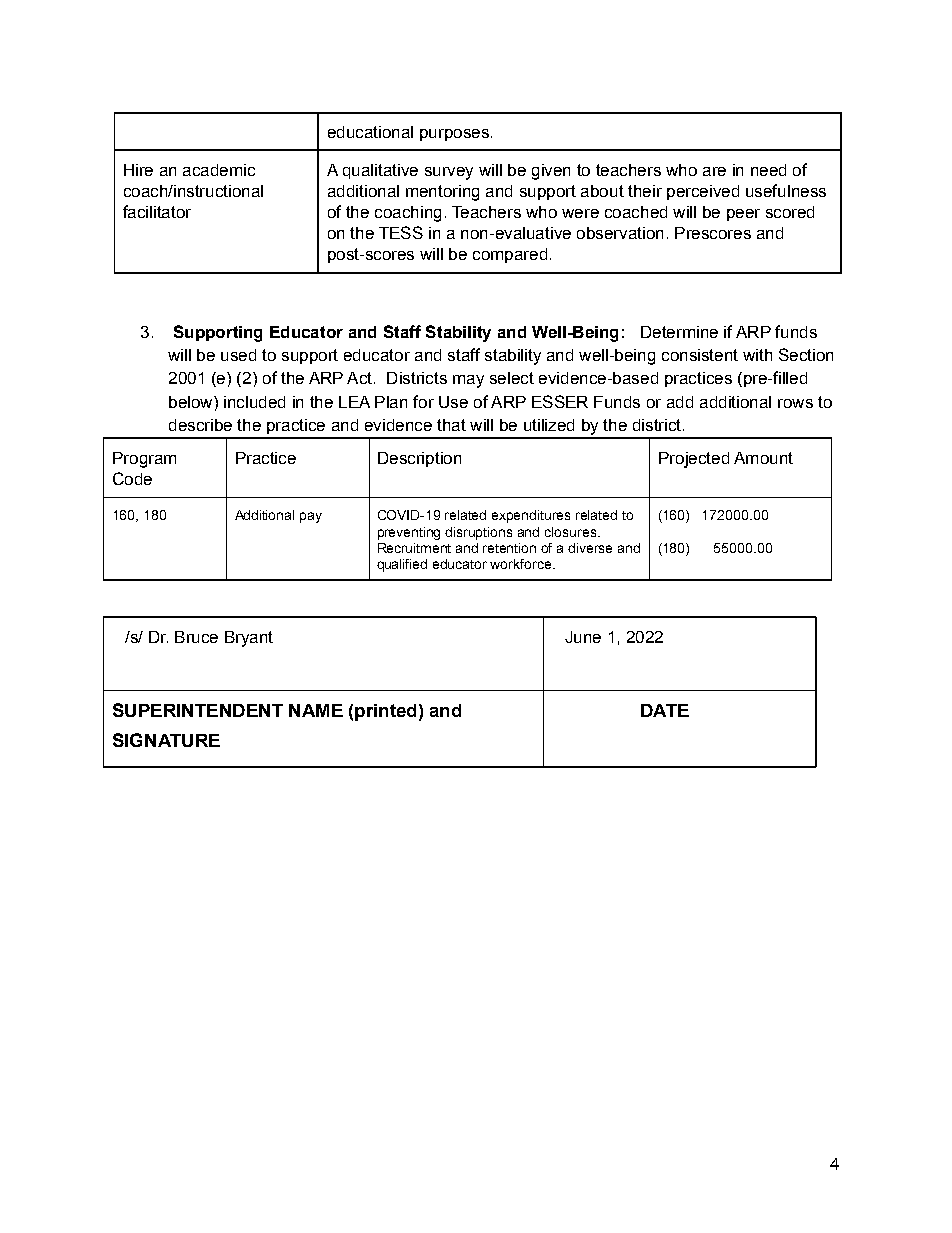  What do you see at coordinates (200, 425) in the image?
I see `describe` at bounding box center [200, 425].
